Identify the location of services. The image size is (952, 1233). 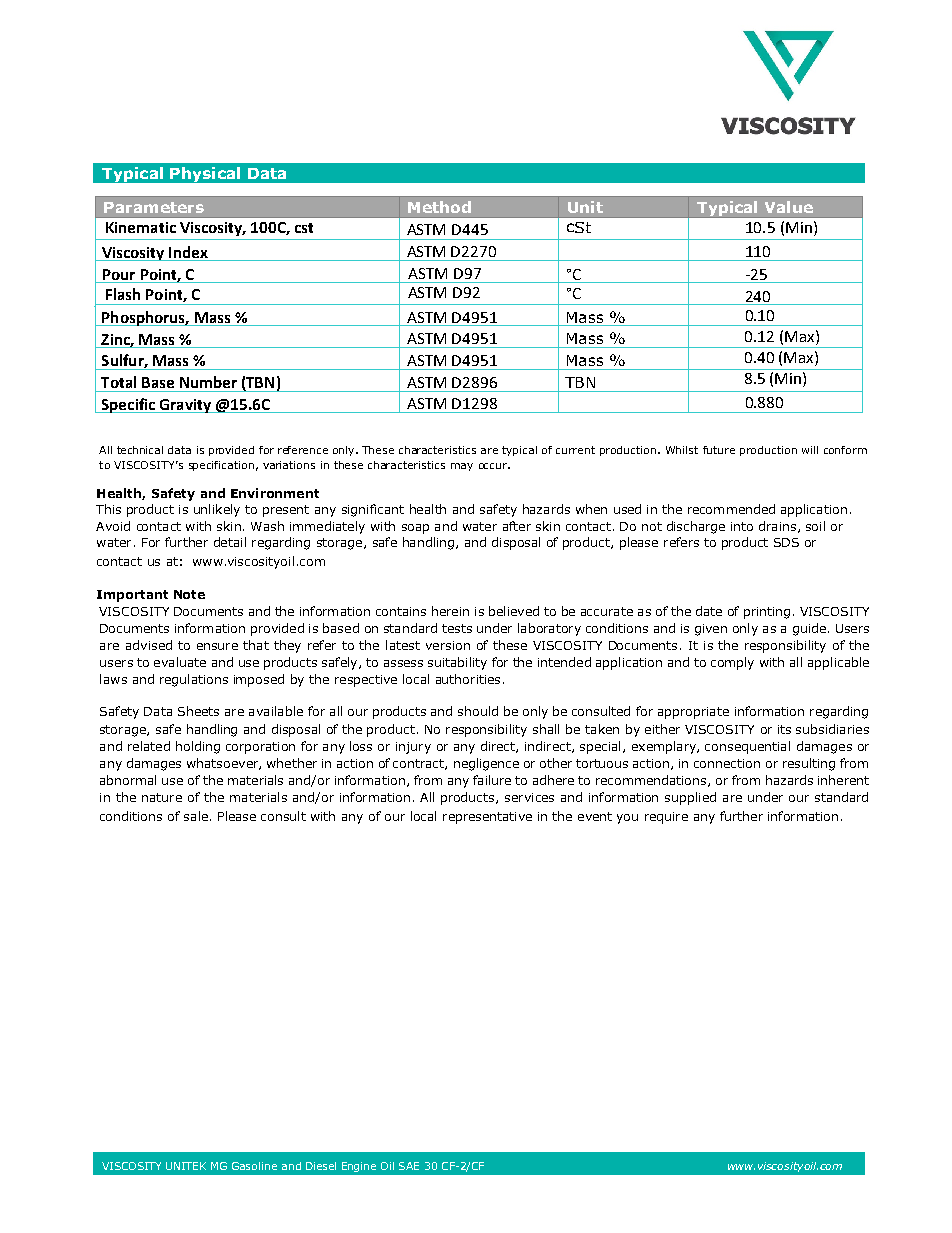
(529, 797).
